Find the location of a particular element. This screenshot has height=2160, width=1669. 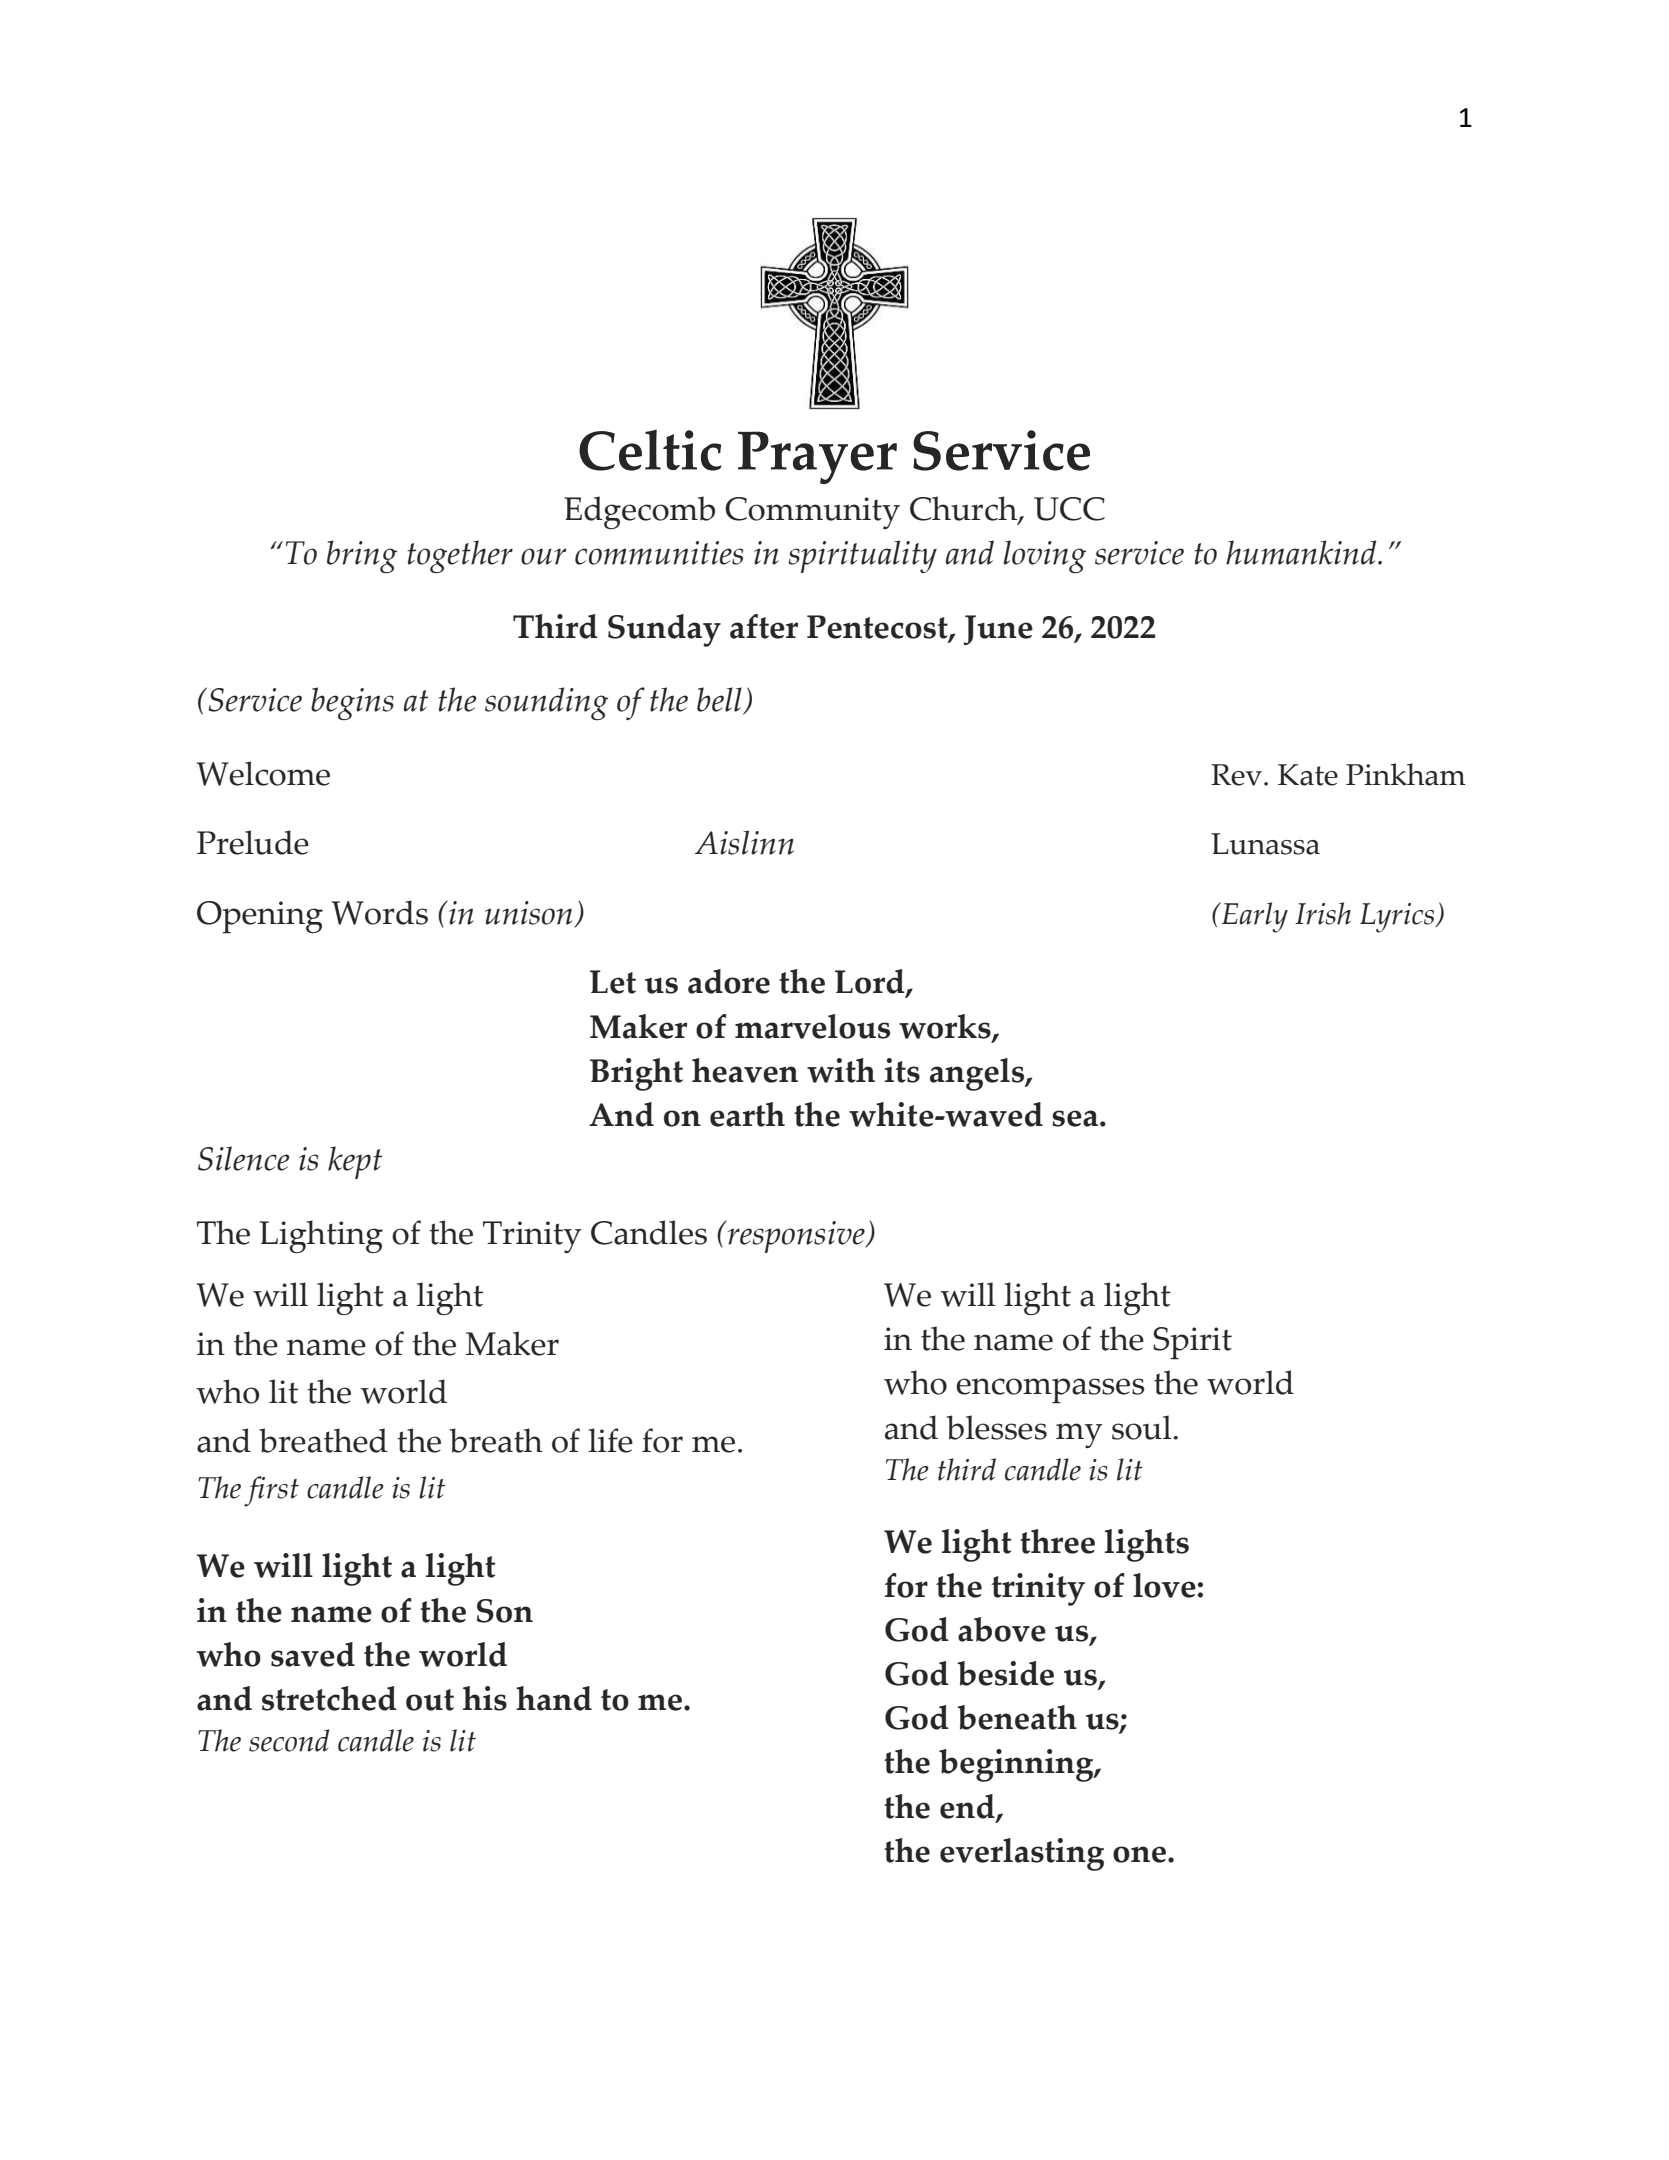

second is located at coordinates (289, 1740).
